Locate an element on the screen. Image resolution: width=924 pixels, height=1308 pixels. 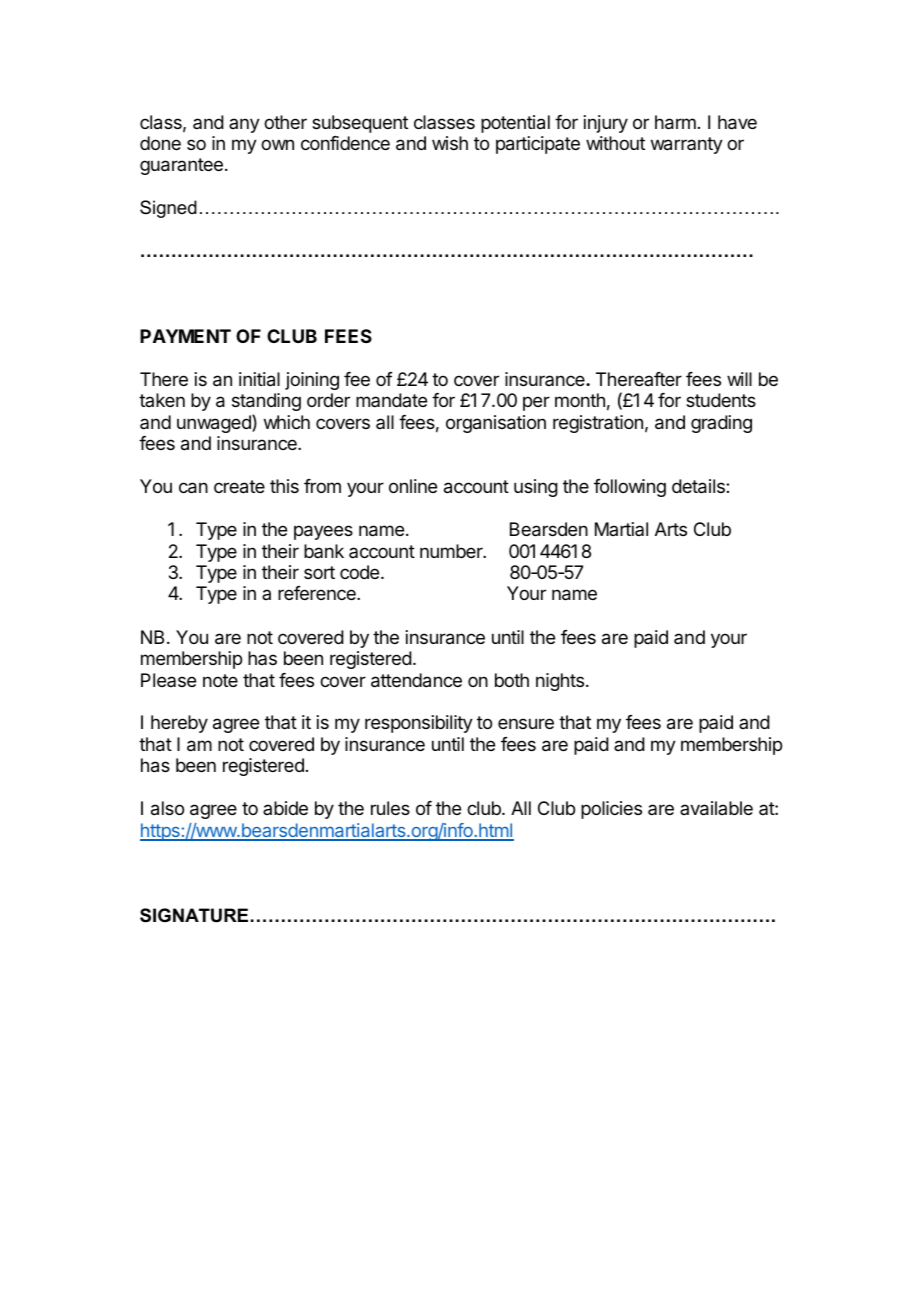
warranty is located at coordinates (687, 145).
